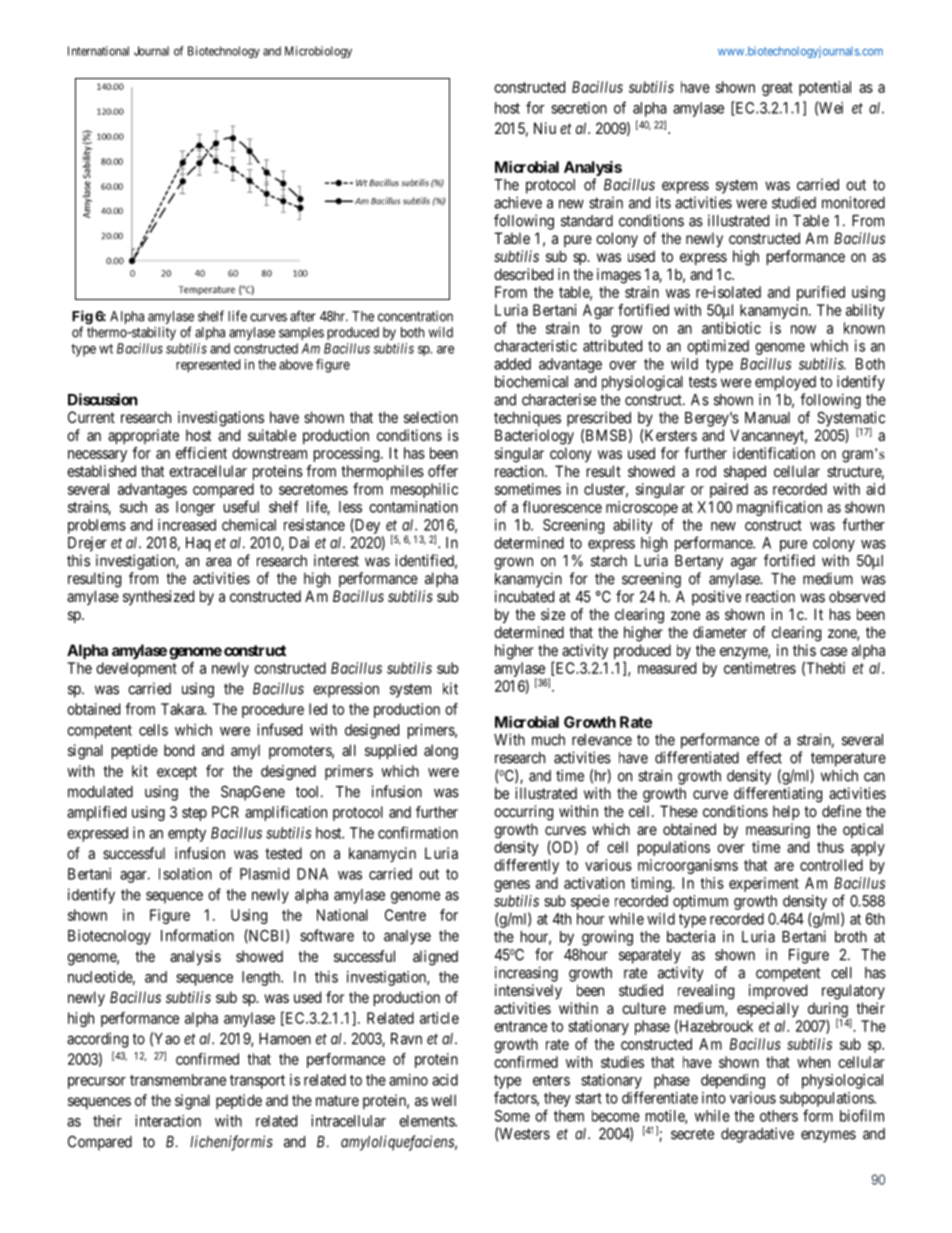  I want to click on great, so click(777, 89).
